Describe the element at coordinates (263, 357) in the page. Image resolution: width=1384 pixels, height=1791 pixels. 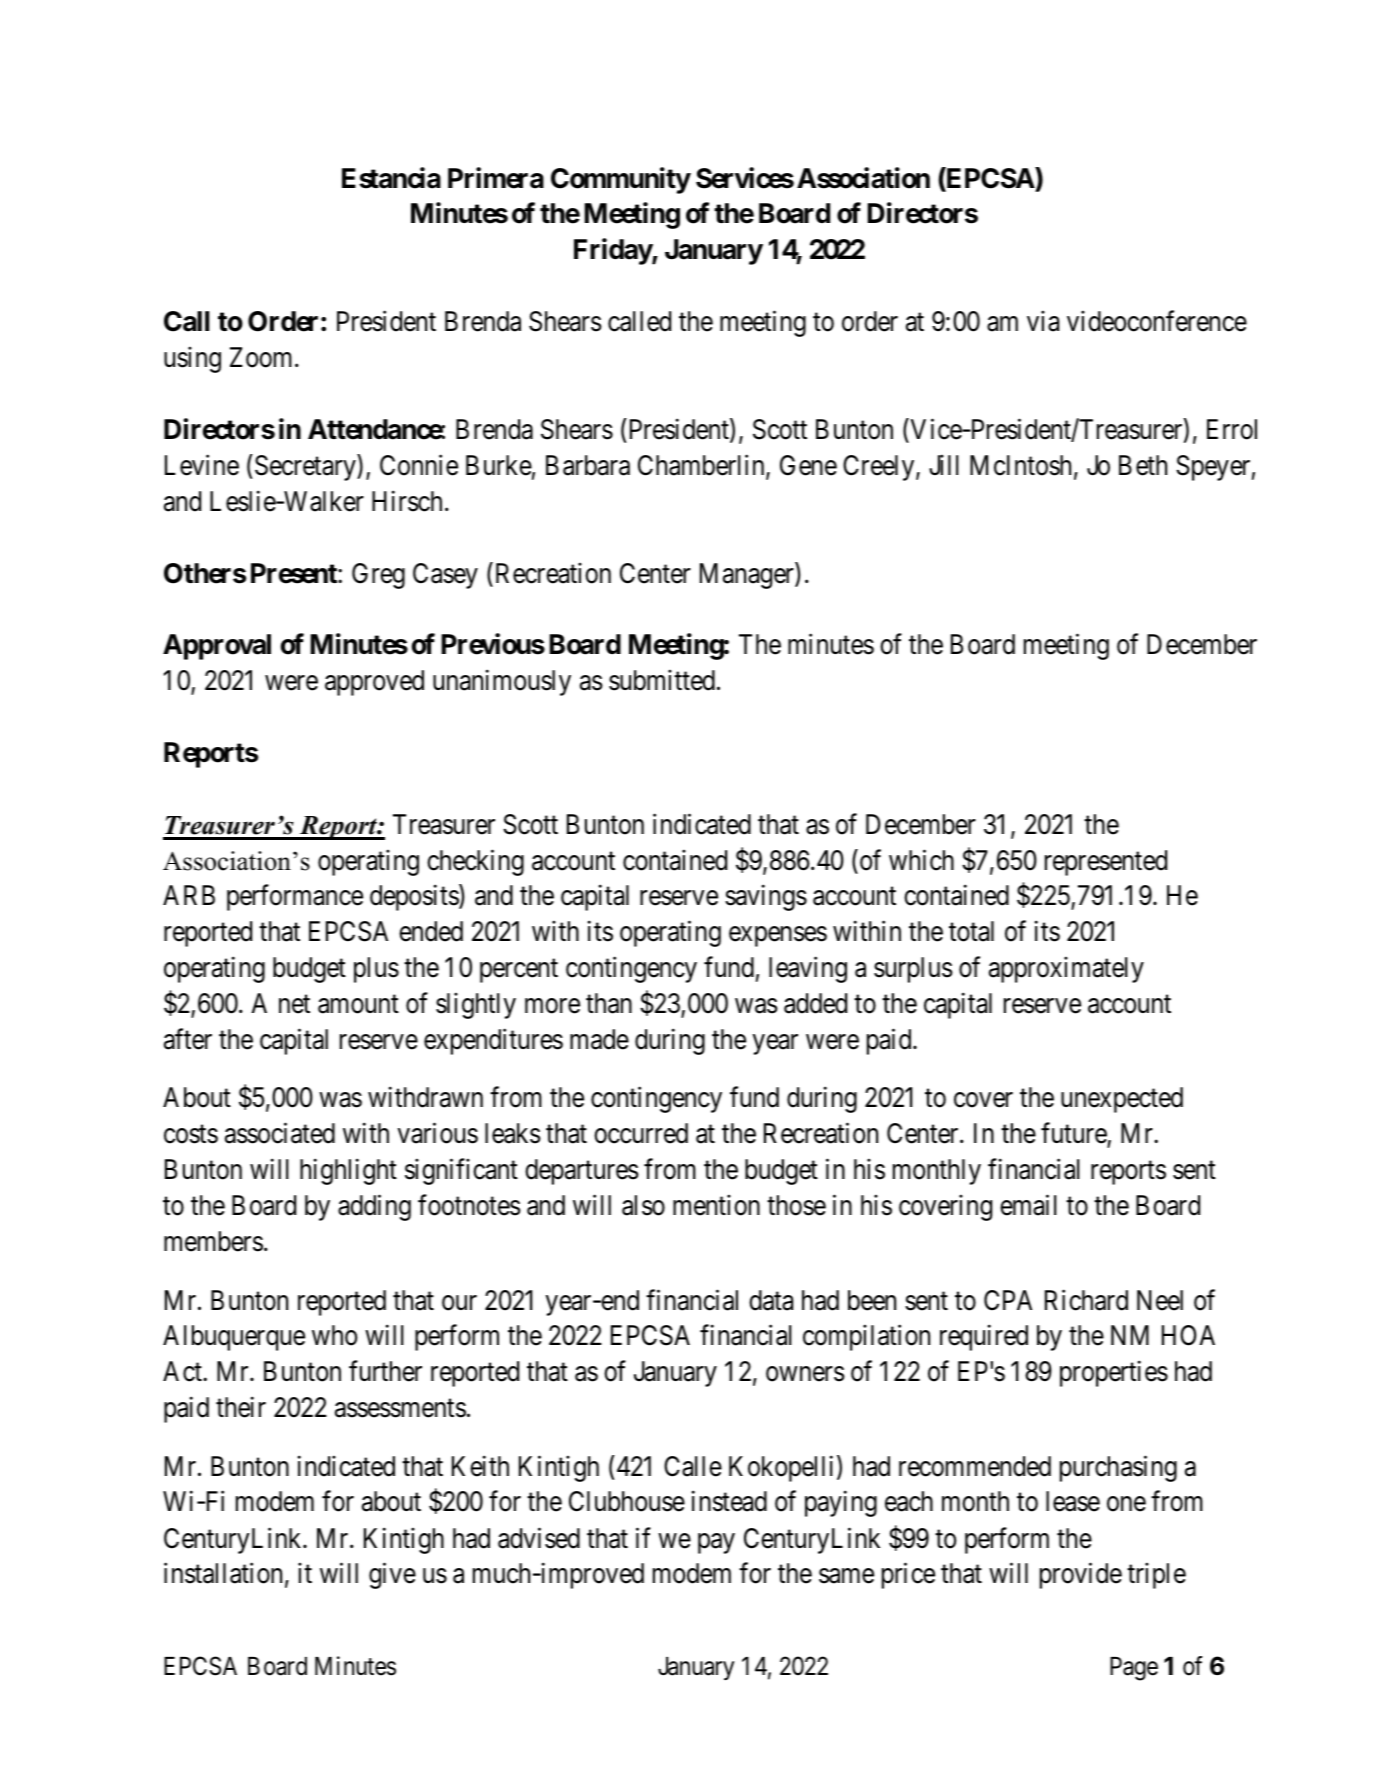
I see `Zoom` at that location.
